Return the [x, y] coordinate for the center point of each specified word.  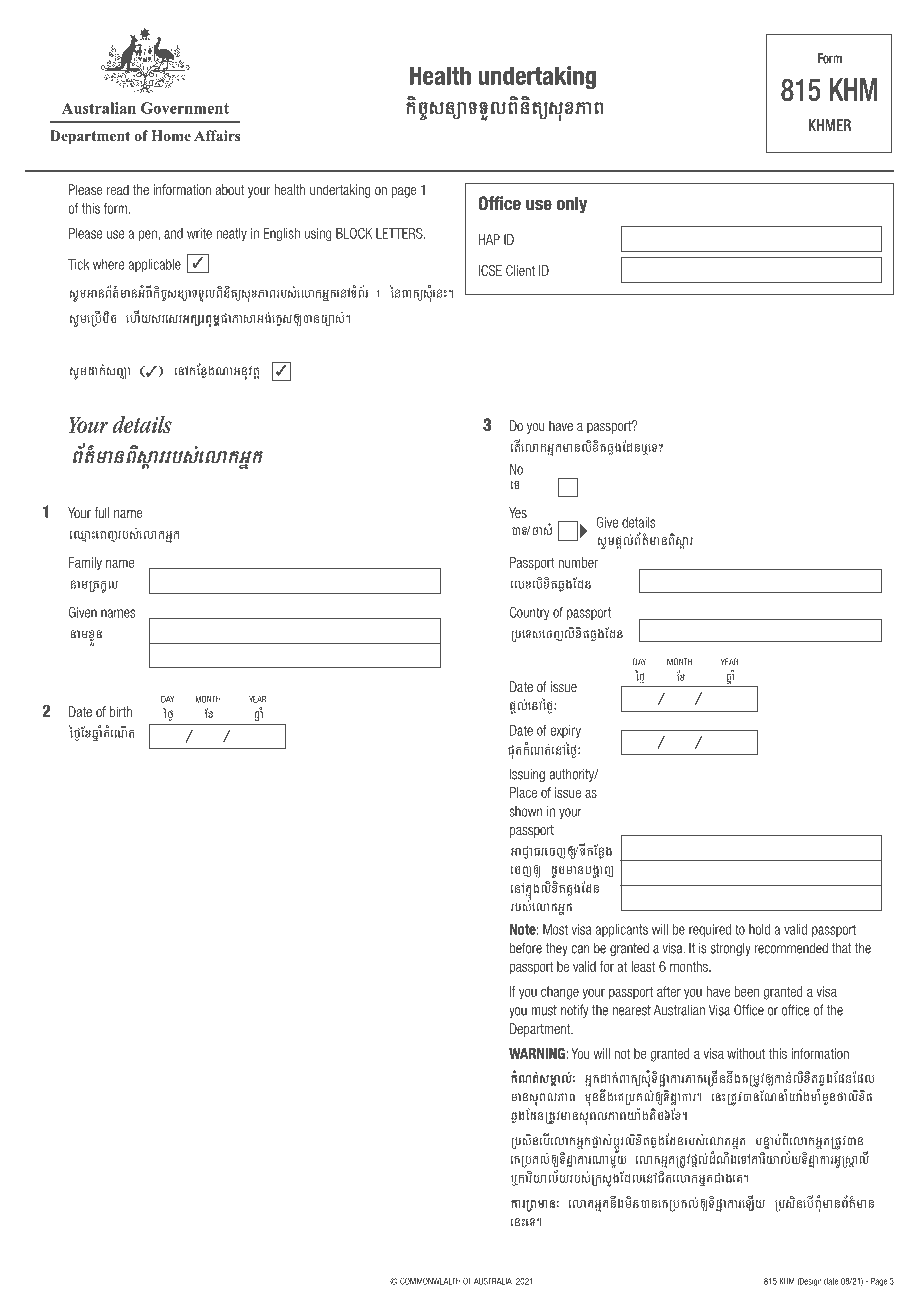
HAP [489, 239]
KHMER [830, 125]
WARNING [538, 1053]
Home [171, 135]
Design [810, 1282]
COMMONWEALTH [430, 1281]
